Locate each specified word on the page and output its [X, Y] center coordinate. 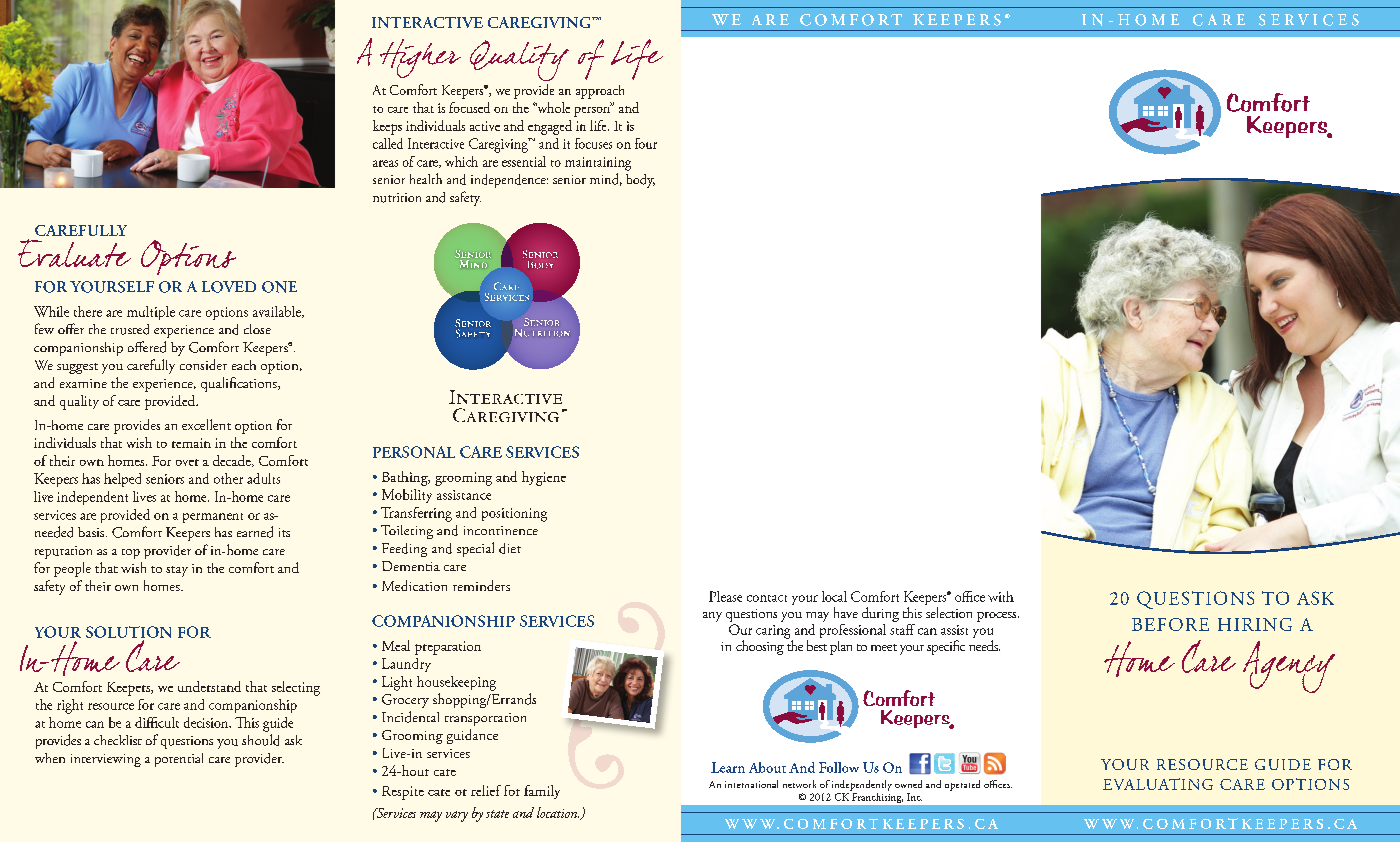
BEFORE [1170, 624]
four [646, 143]
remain [191, 443]
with [1001, 596]
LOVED [229, 287]
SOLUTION [128, 632]
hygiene [544, 478]
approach [600, 92]
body [640, 181]
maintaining [598, 164]
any [712, 617]
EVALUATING [1158, 784]
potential [179, 760]
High [410, 58]
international [751, 784]
